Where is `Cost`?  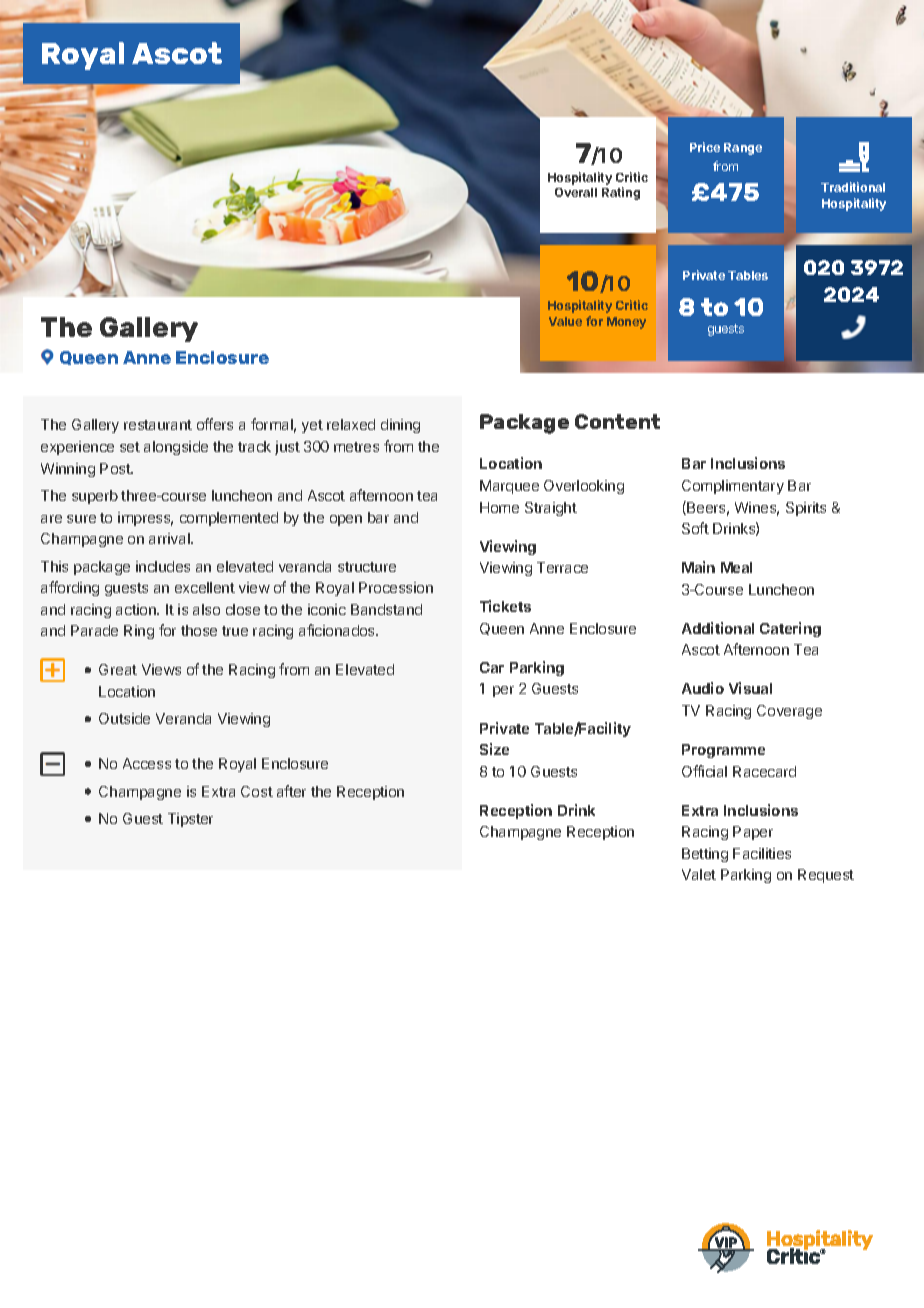 Cost is located at coordinates (257, 791).
